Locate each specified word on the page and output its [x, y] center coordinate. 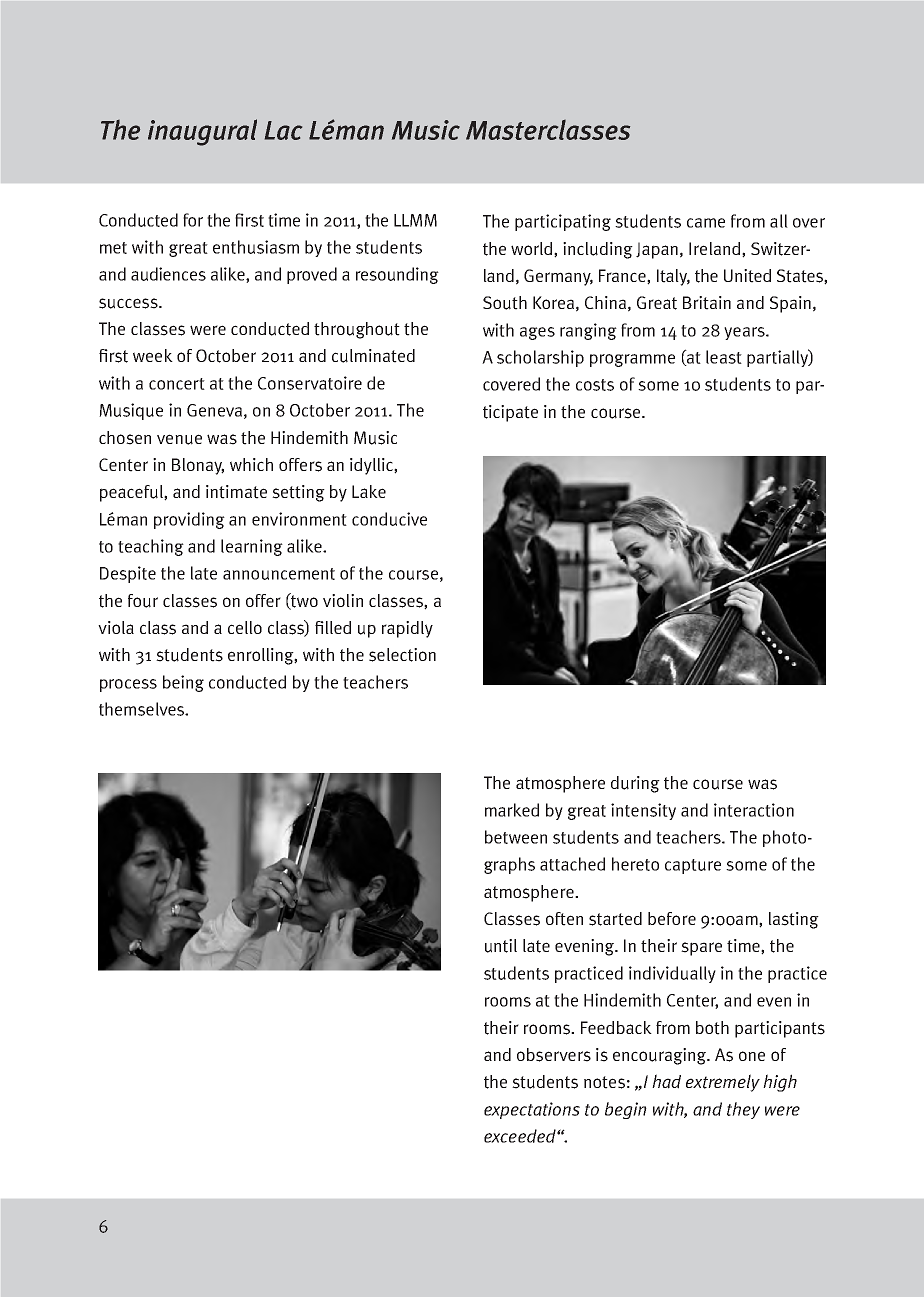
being [183, 683]
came [706, 223]
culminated [373, 356]
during [635, 784]
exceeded [521, 1136]
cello [245, 627]
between [516, 837]
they [743, 1110]
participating [563, 222]
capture [693, 866]
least [724, 357]
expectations [532, 1110]
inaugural [202, 132]
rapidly [407, 629]
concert [177, 384]
